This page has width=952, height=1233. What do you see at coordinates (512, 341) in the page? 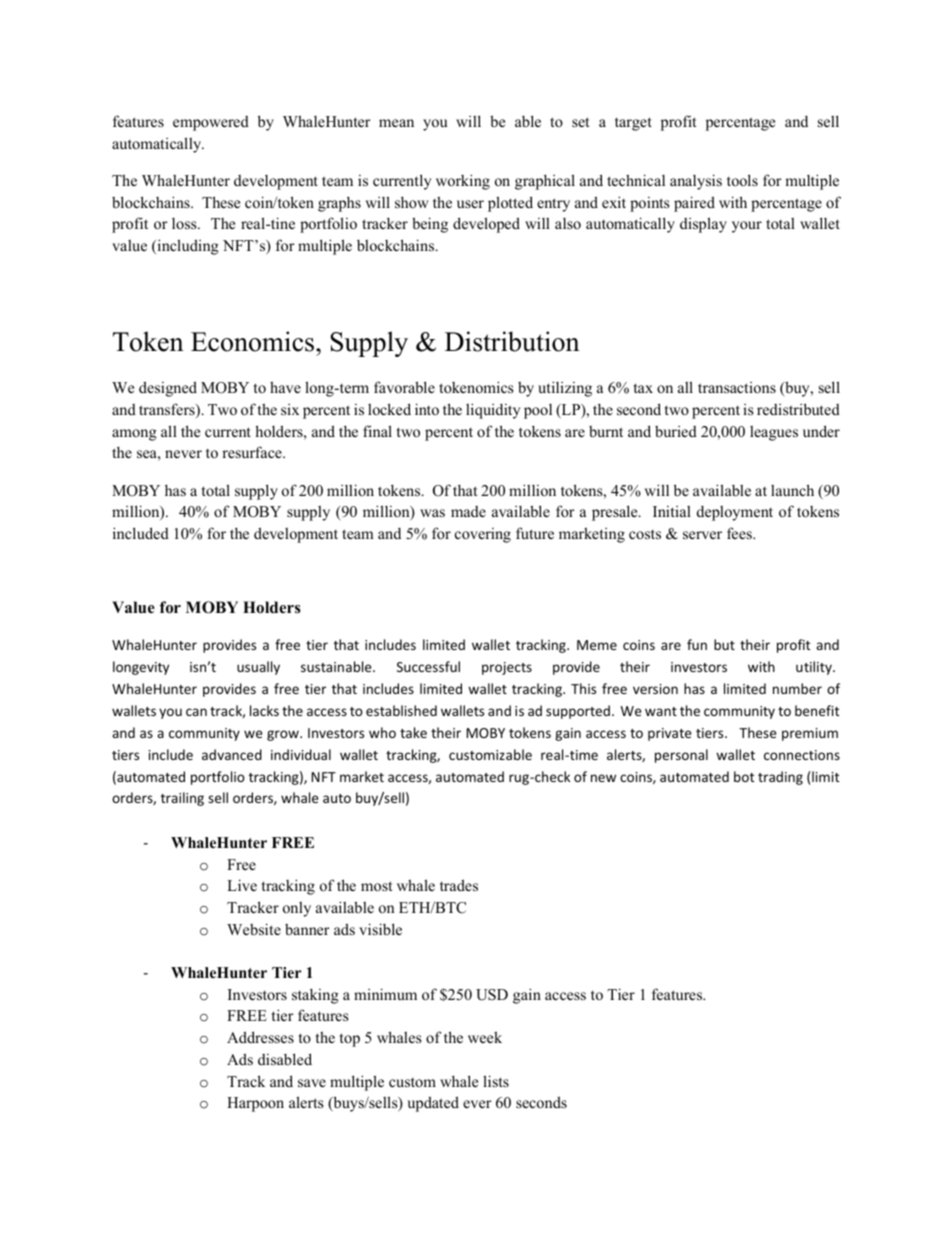
I see `Distribution` at bounding box center [512, 341].
